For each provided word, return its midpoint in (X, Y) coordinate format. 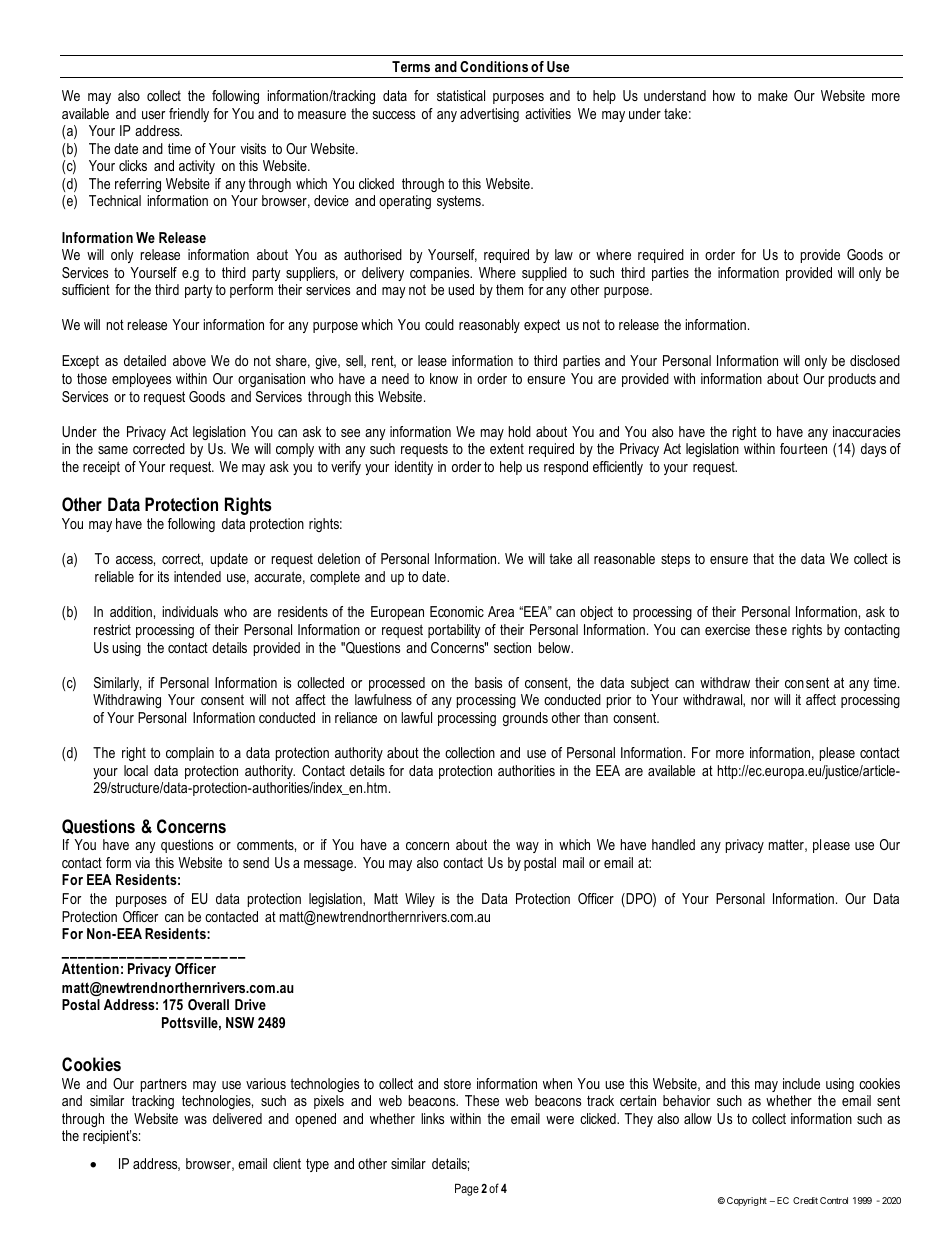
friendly (189, 115)
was (195, 1120)
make (773, 95)
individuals (190, 611)
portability (454, 631)
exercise (727, 629)
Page (467, 1189)
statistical (461, 95)
